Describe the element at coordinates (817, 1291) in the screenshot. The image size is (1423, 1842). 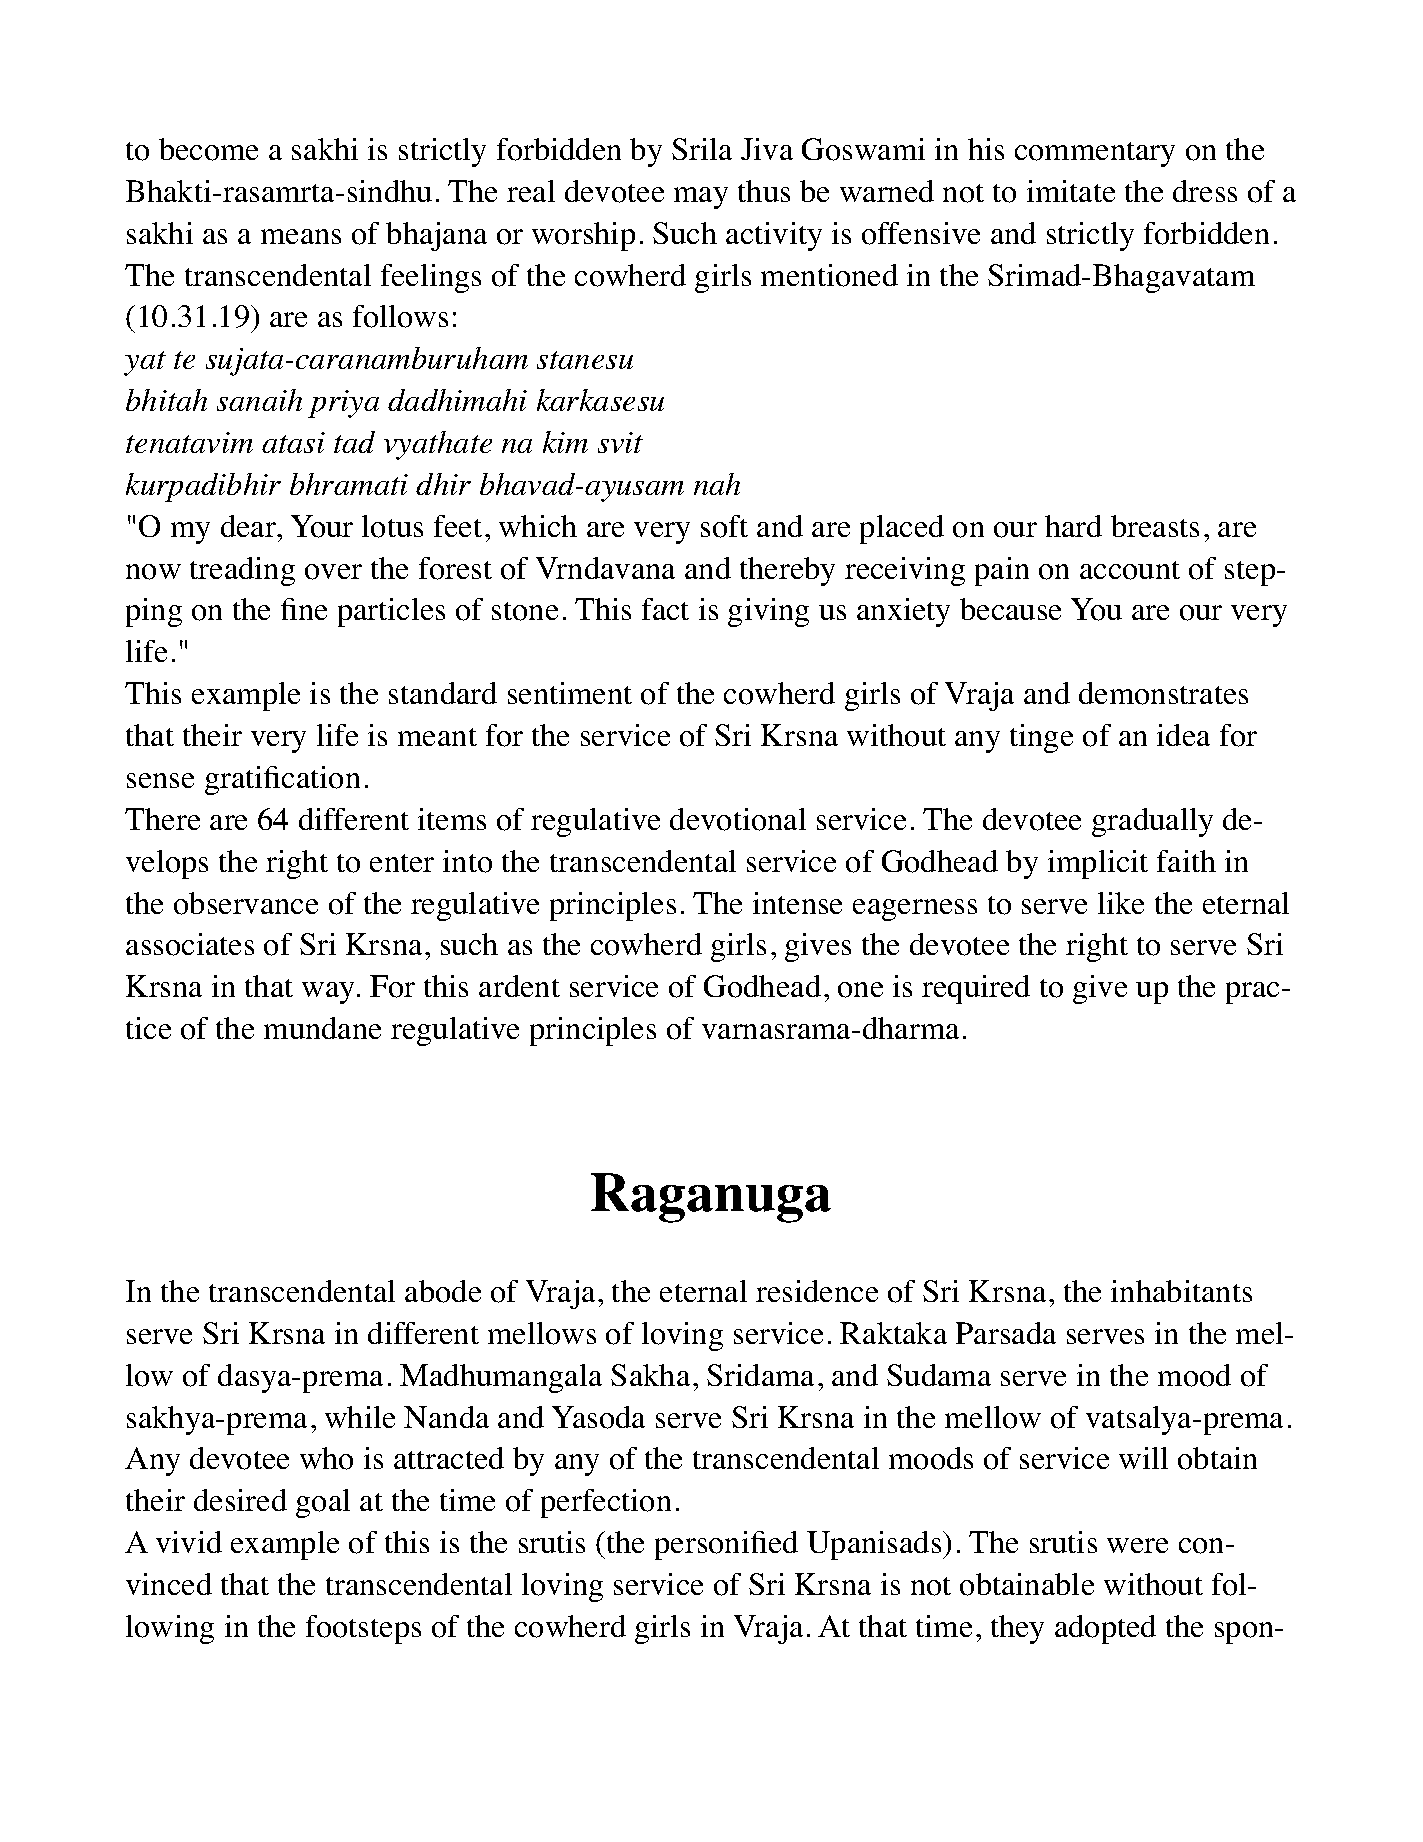
I see `residence` at that location.
